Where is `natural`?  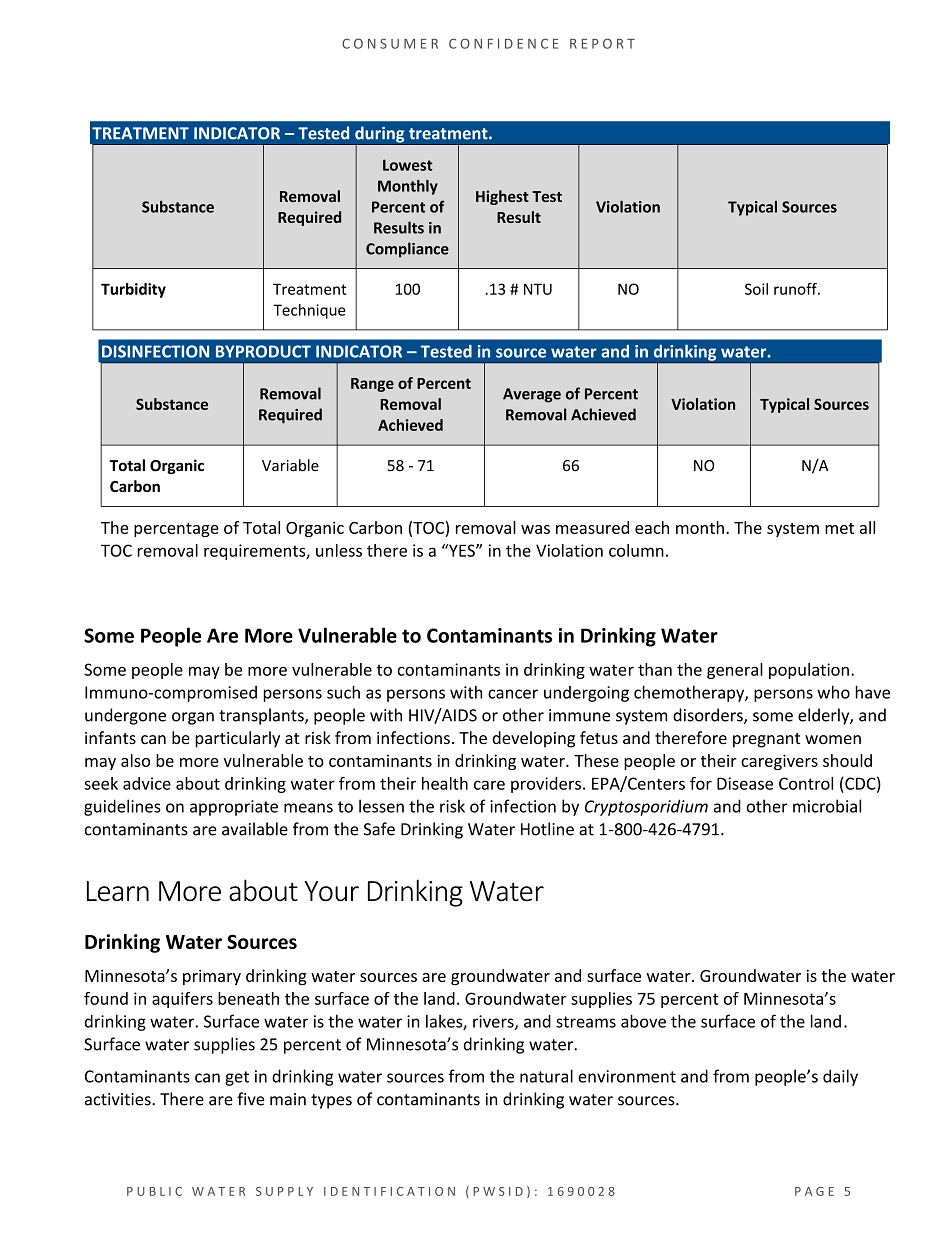 natural is located at coordinates (546, 1076).
